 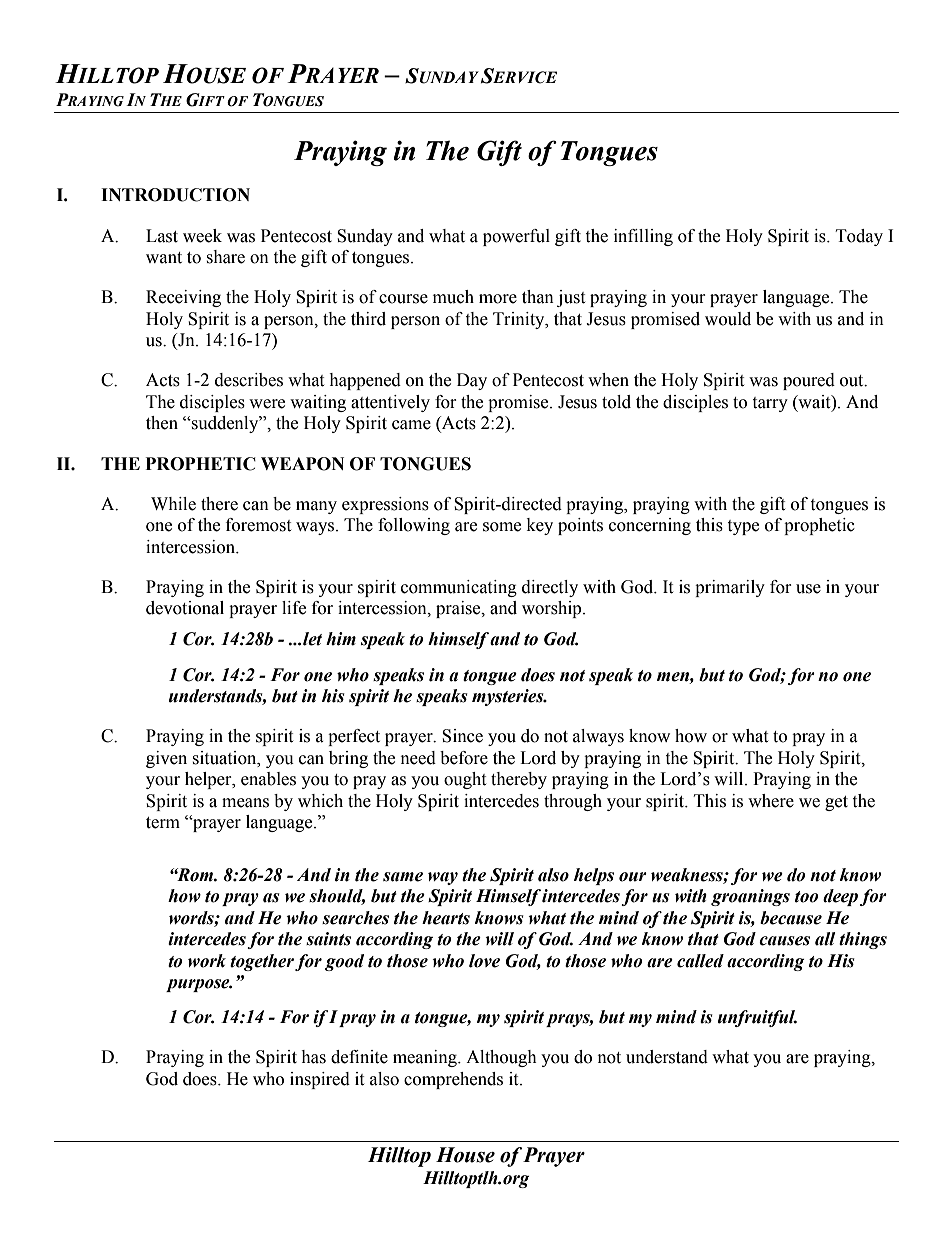 What do you see at coordinates (859, 237) in the page?
I see `Today` at bounding box center [859, 237].
